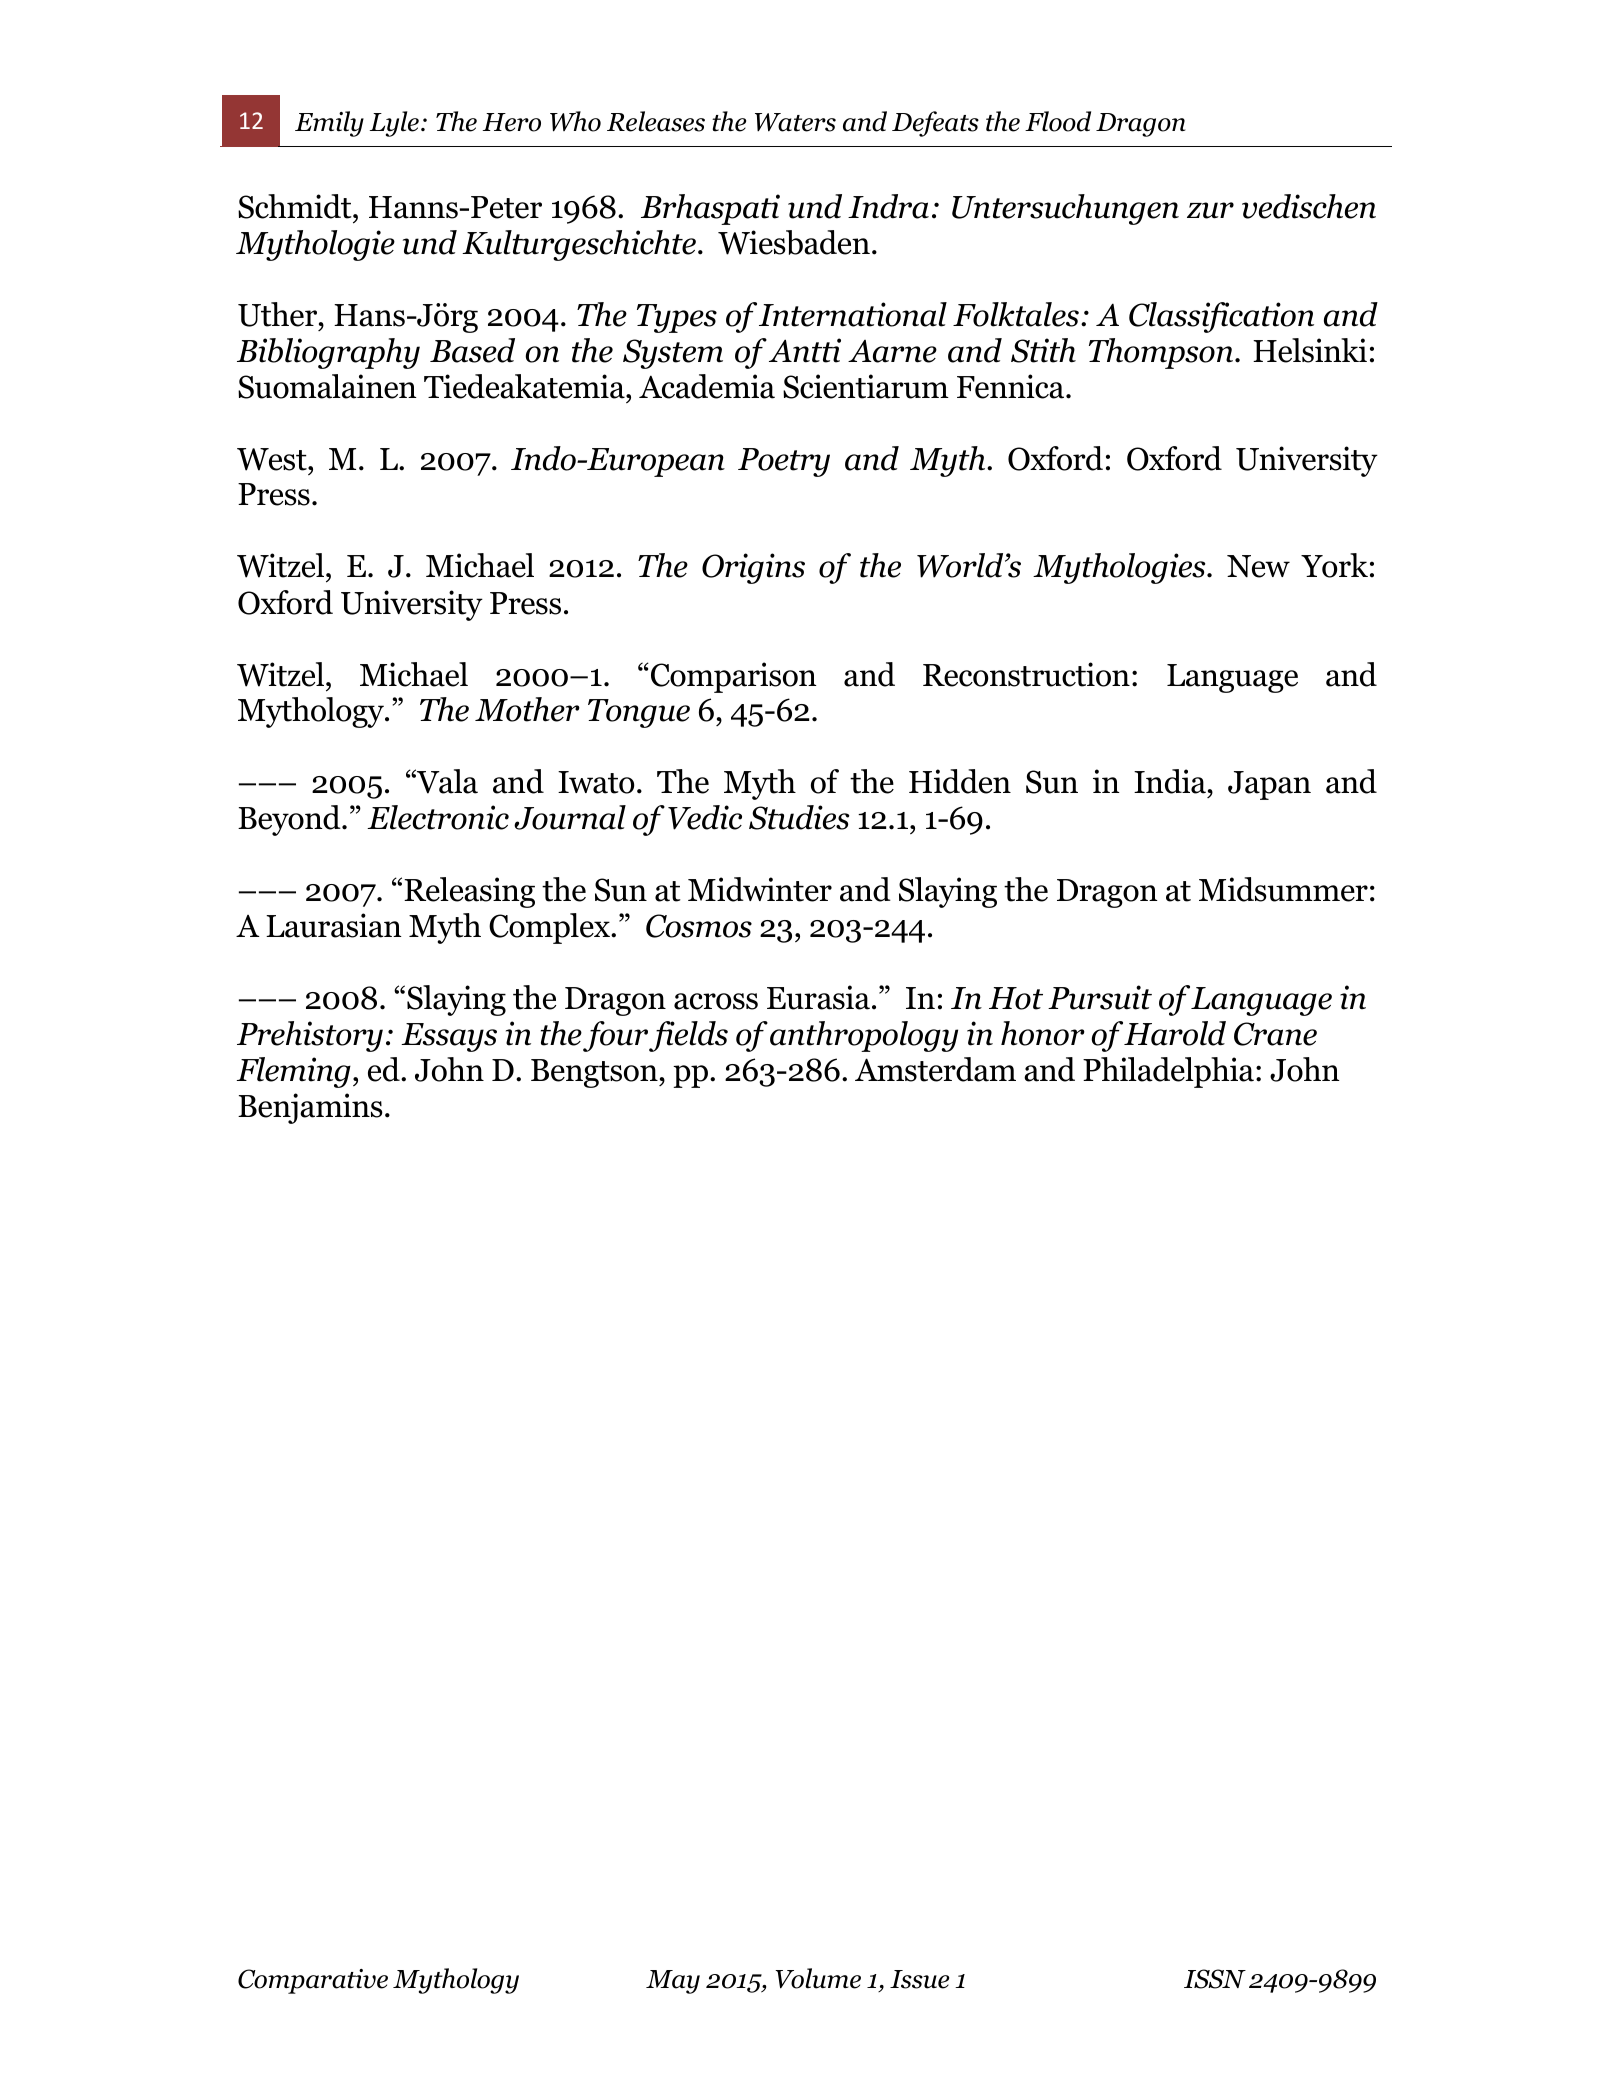 The image size is (1614, 2089). I want to click on Waters, so click(795, 122).
